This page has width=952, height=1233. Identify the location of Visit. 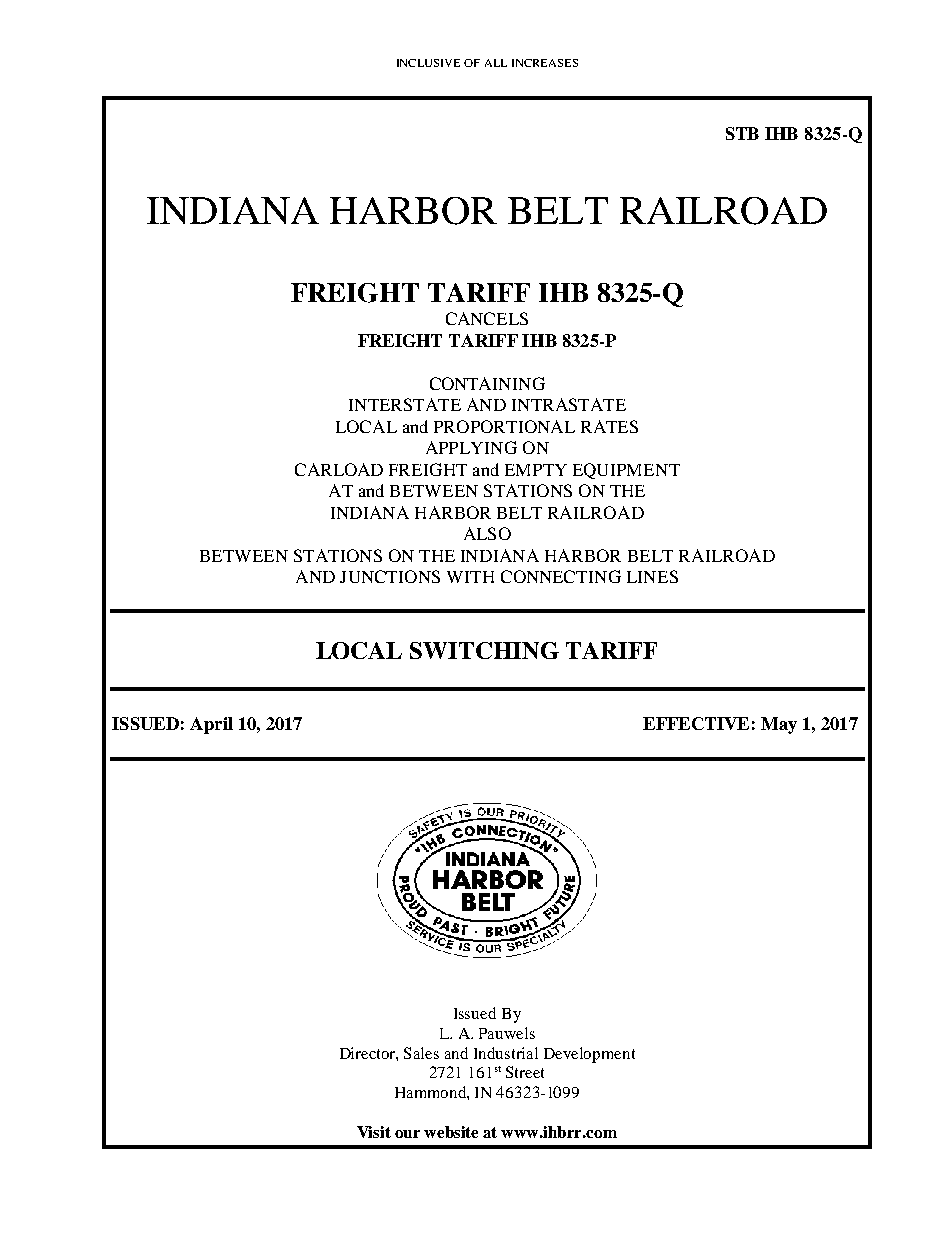
(374, 1132).
